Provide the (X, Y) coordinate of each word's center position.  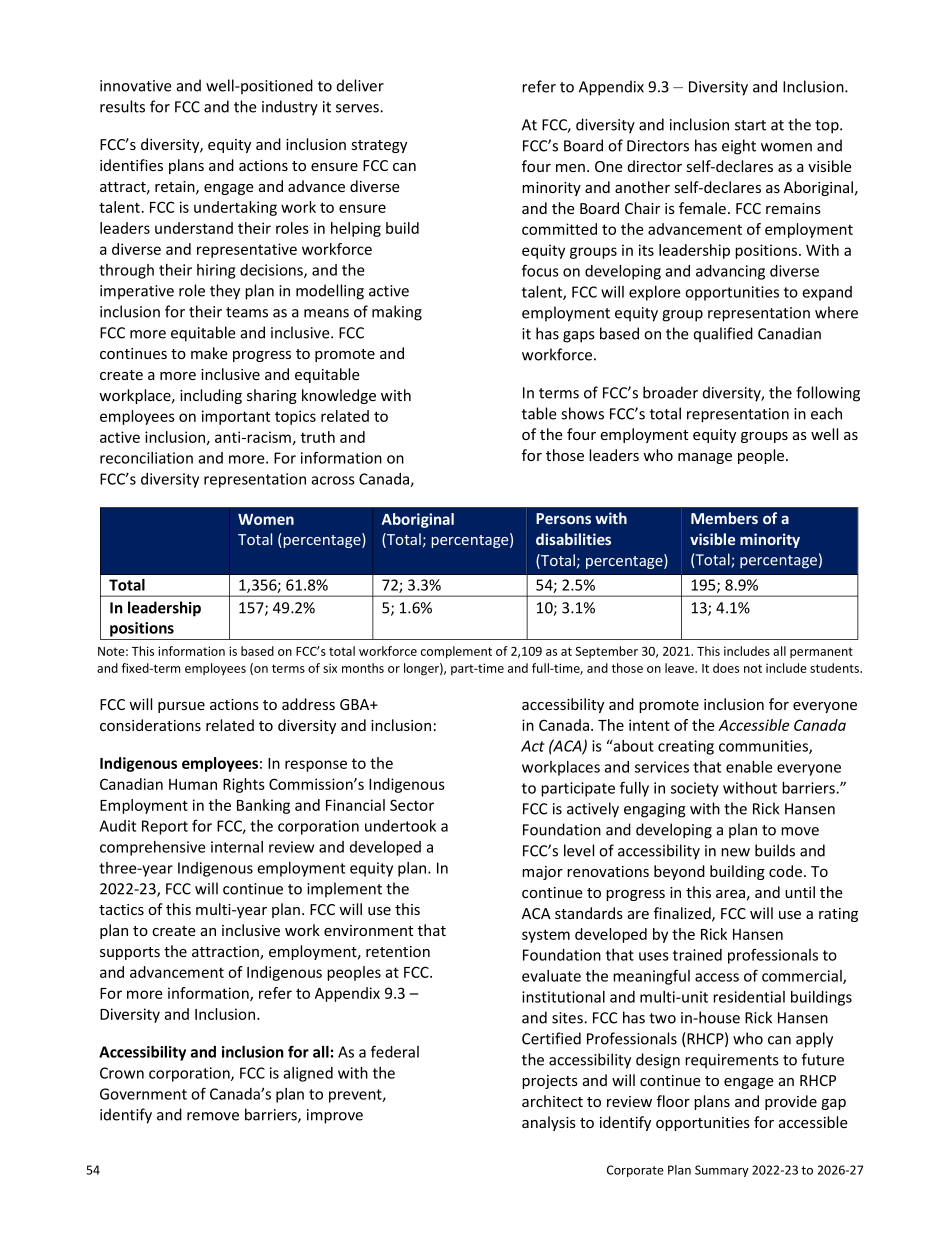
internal (237, 847)
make (209, 353)
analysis (549, 1123)
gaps (579, 337)
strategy (379, 146)
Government (143, 1094)
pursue (181, 707)
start (750, 125)
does (726, 668)
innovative (136, 86)
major (542, 873)
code (785, 871)
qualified (723, 335)
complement (456, 652)
